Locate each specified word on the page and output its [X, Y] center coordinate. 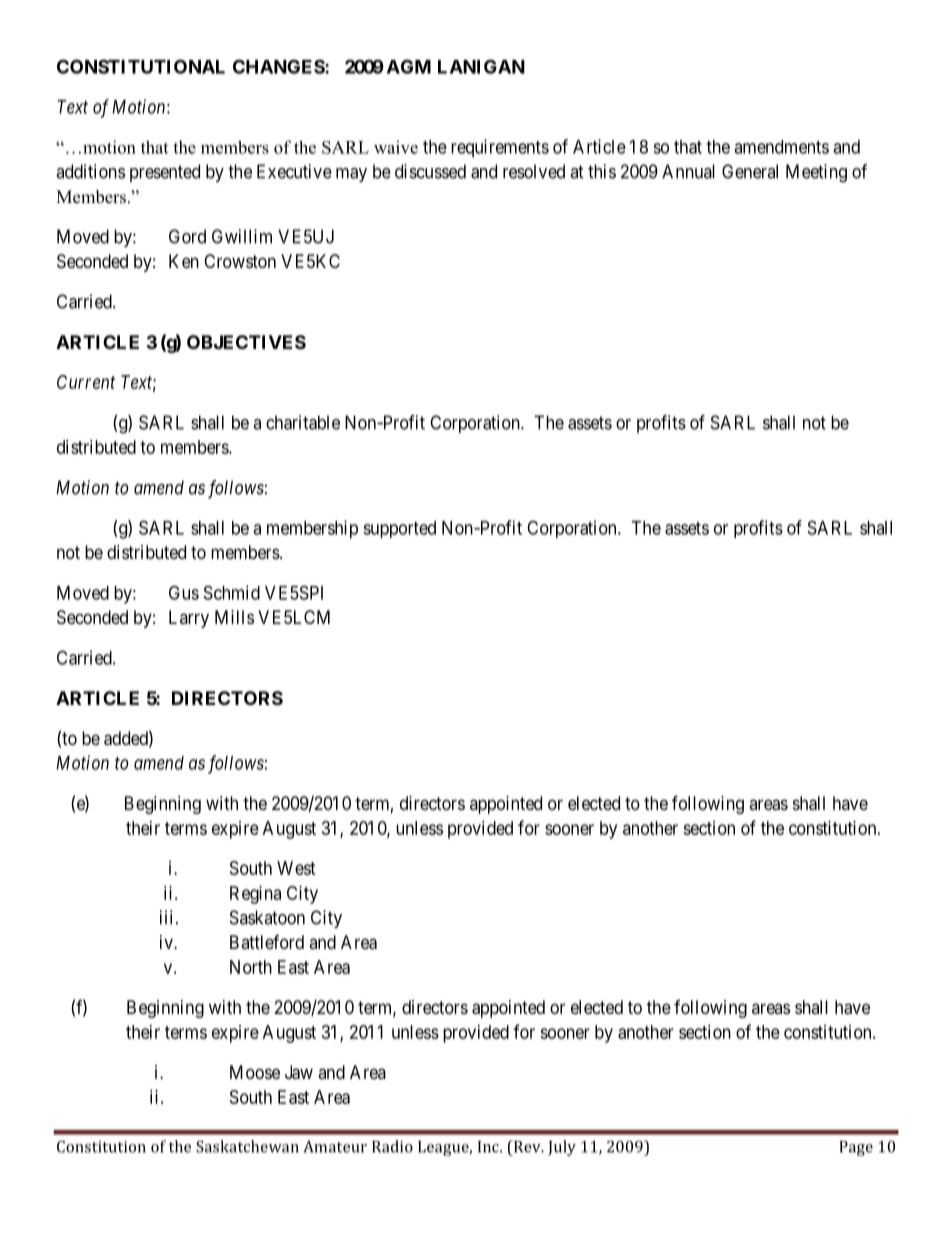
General [750, 171]
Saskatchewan [247, 1146]
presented [165, 173]
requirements [500, 148]
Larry [189, 619]
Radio [392, 1146]
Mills [234, 617]
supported [399, 529]
